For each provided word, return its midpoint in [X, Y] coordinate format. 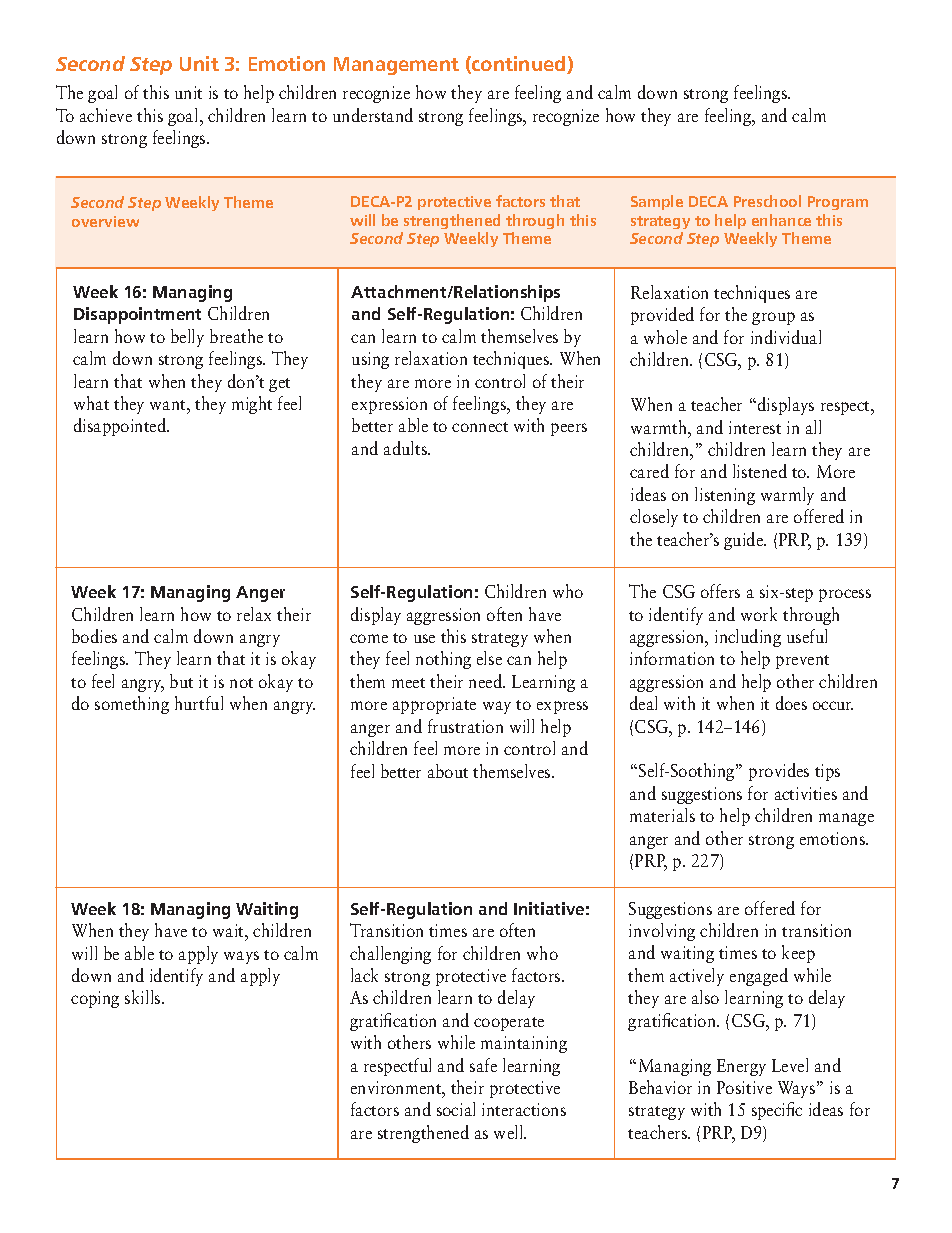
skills [144, 997]
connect [480, 427]
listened [760, 471]
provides [779, 772]
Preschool [767, 201]
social [456, 1109]
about [448, 771]
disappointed [121, 427]
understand [373, 115]
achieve [106, 115]
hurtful [199, 703]
